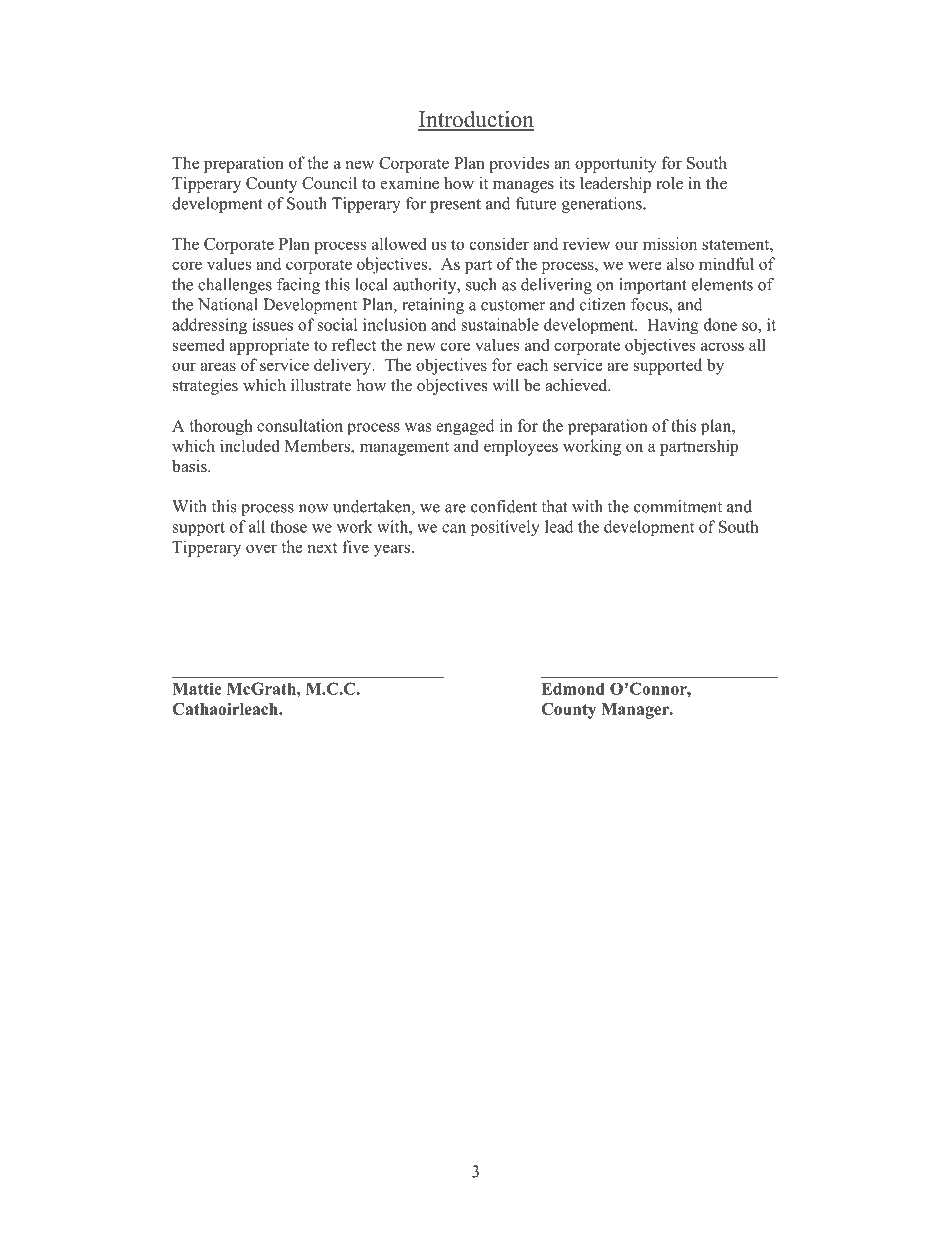 The width and height of the screenshot is (952, 1233). I want to click on Introduction, so click(476, 120).
